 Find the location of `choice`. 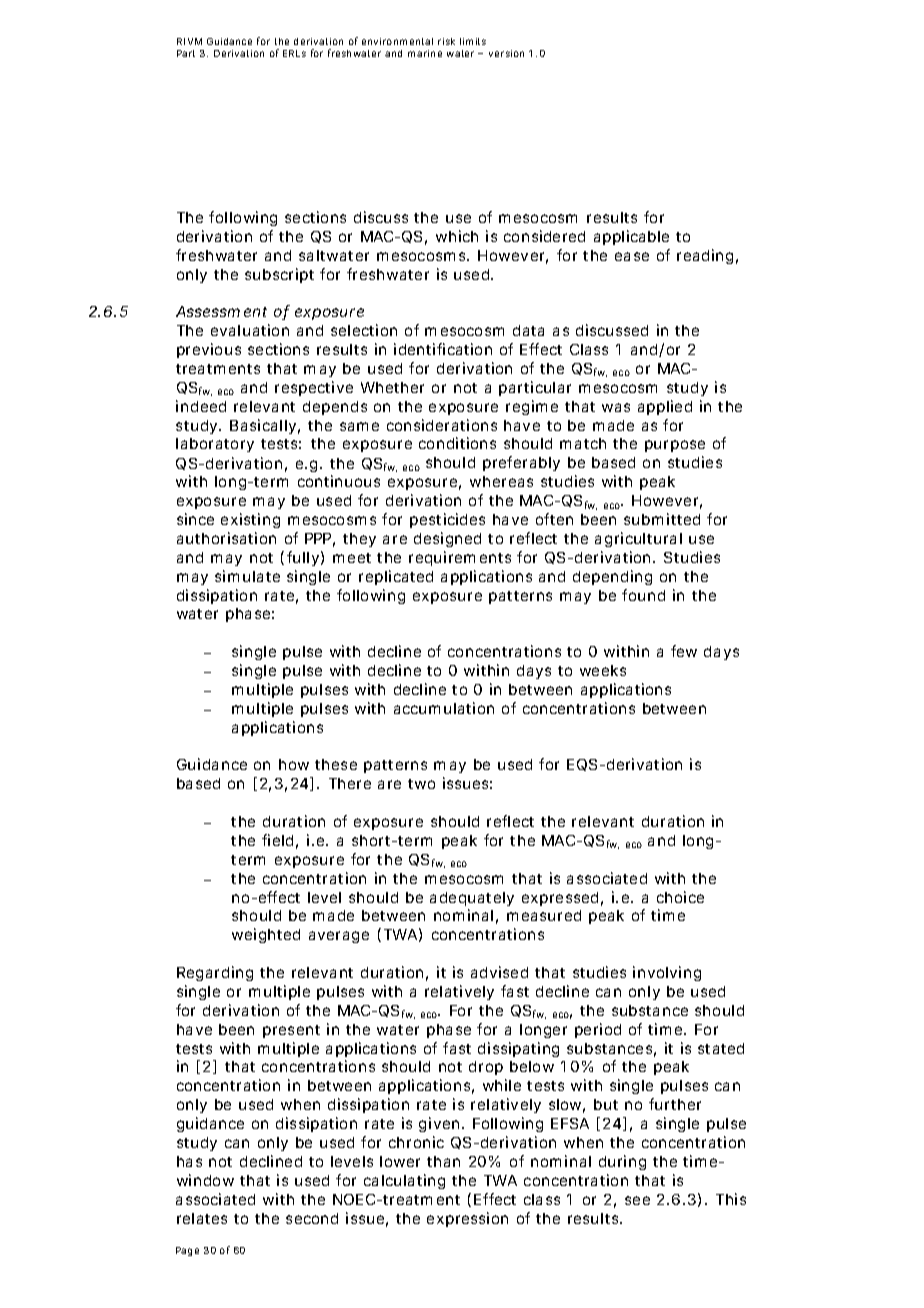

choice is located at coordinates (680, 897).
